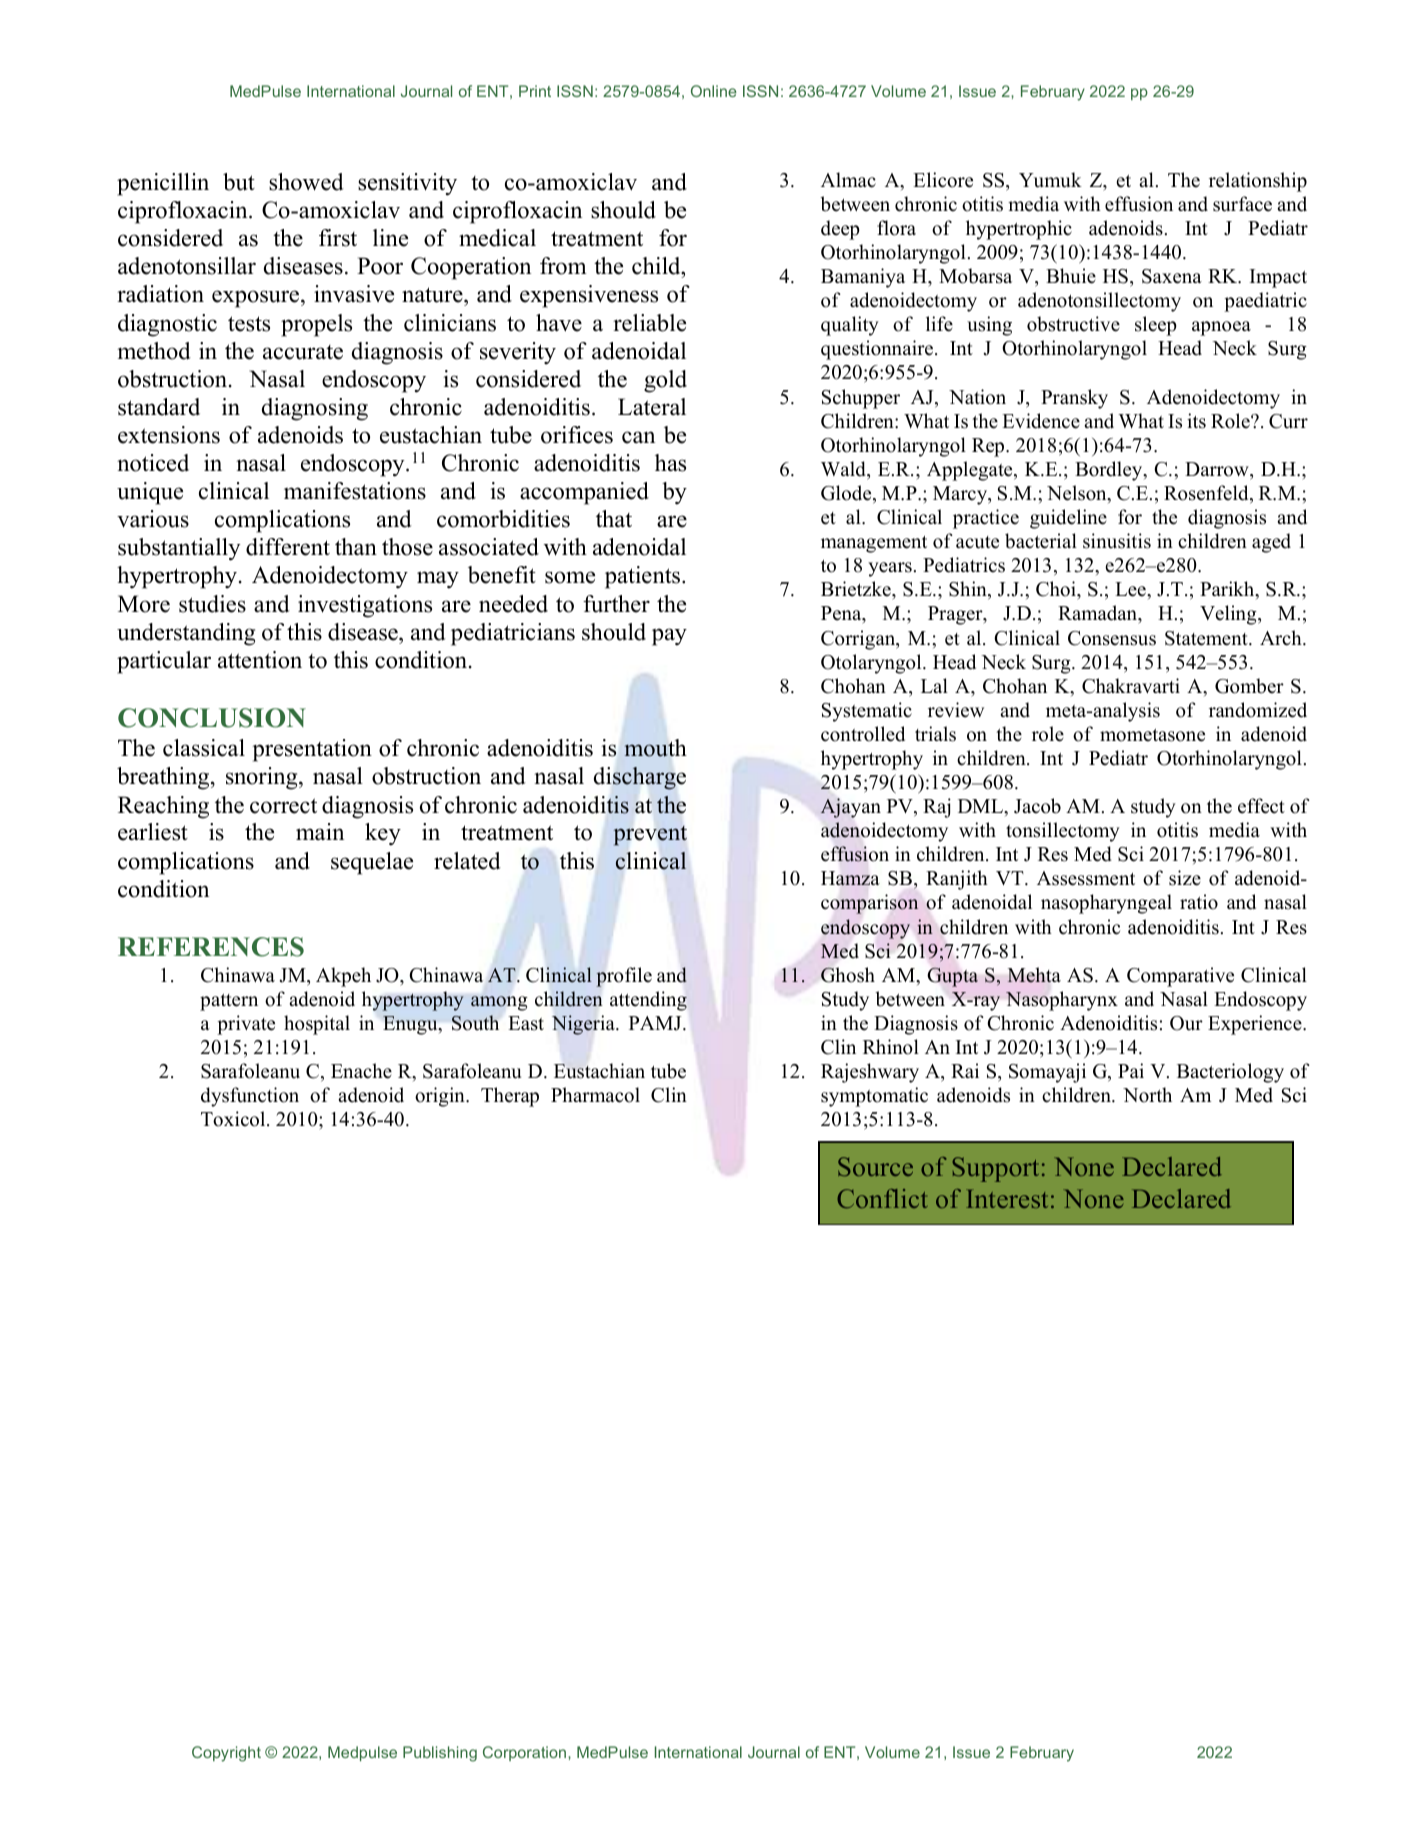 The image size is (1425, 1844). I want to click on nasopharyngeal, so click(1106, 904).
